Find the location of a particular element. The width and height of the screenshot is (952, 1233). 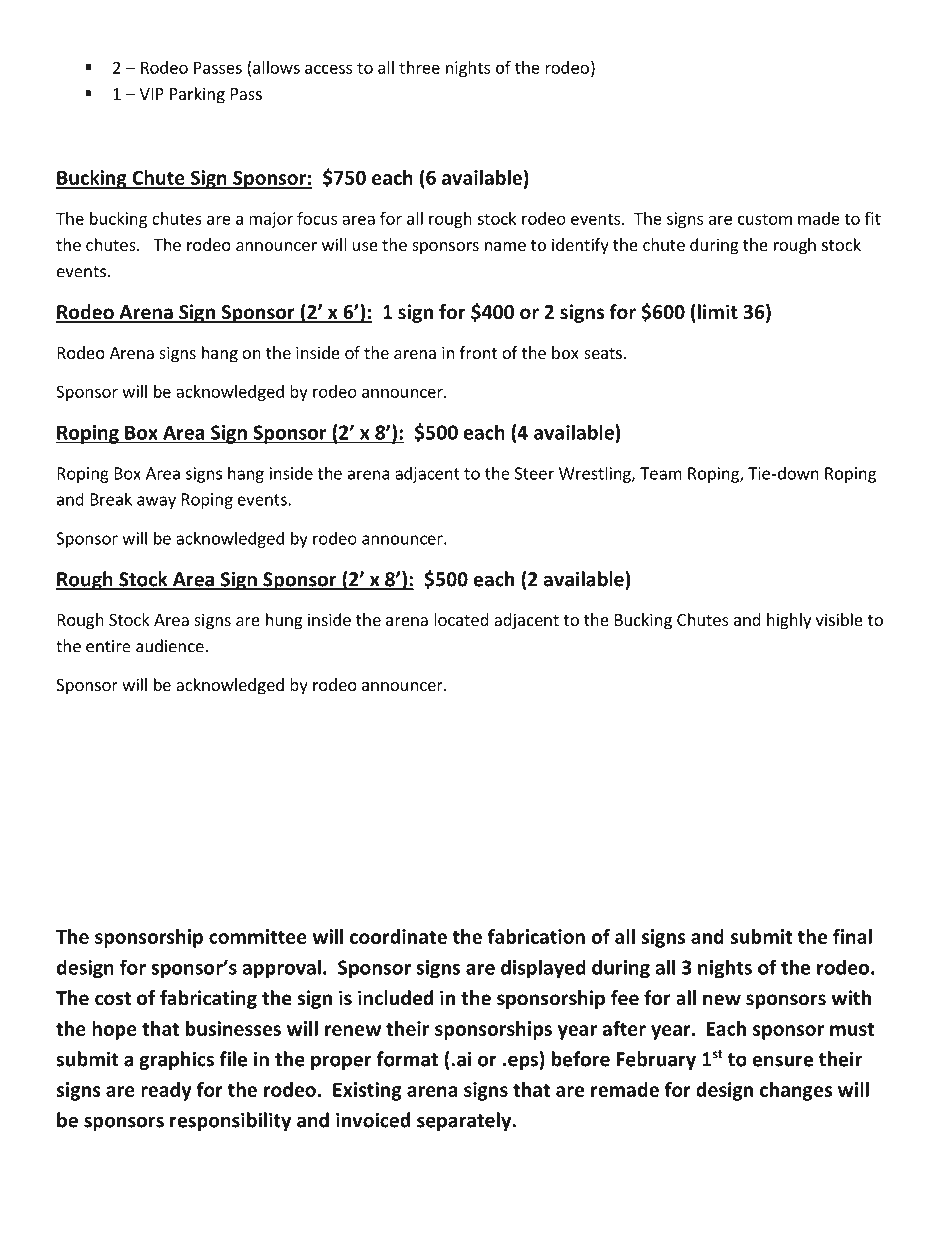

Steer is located at coordinates (534, 473).
